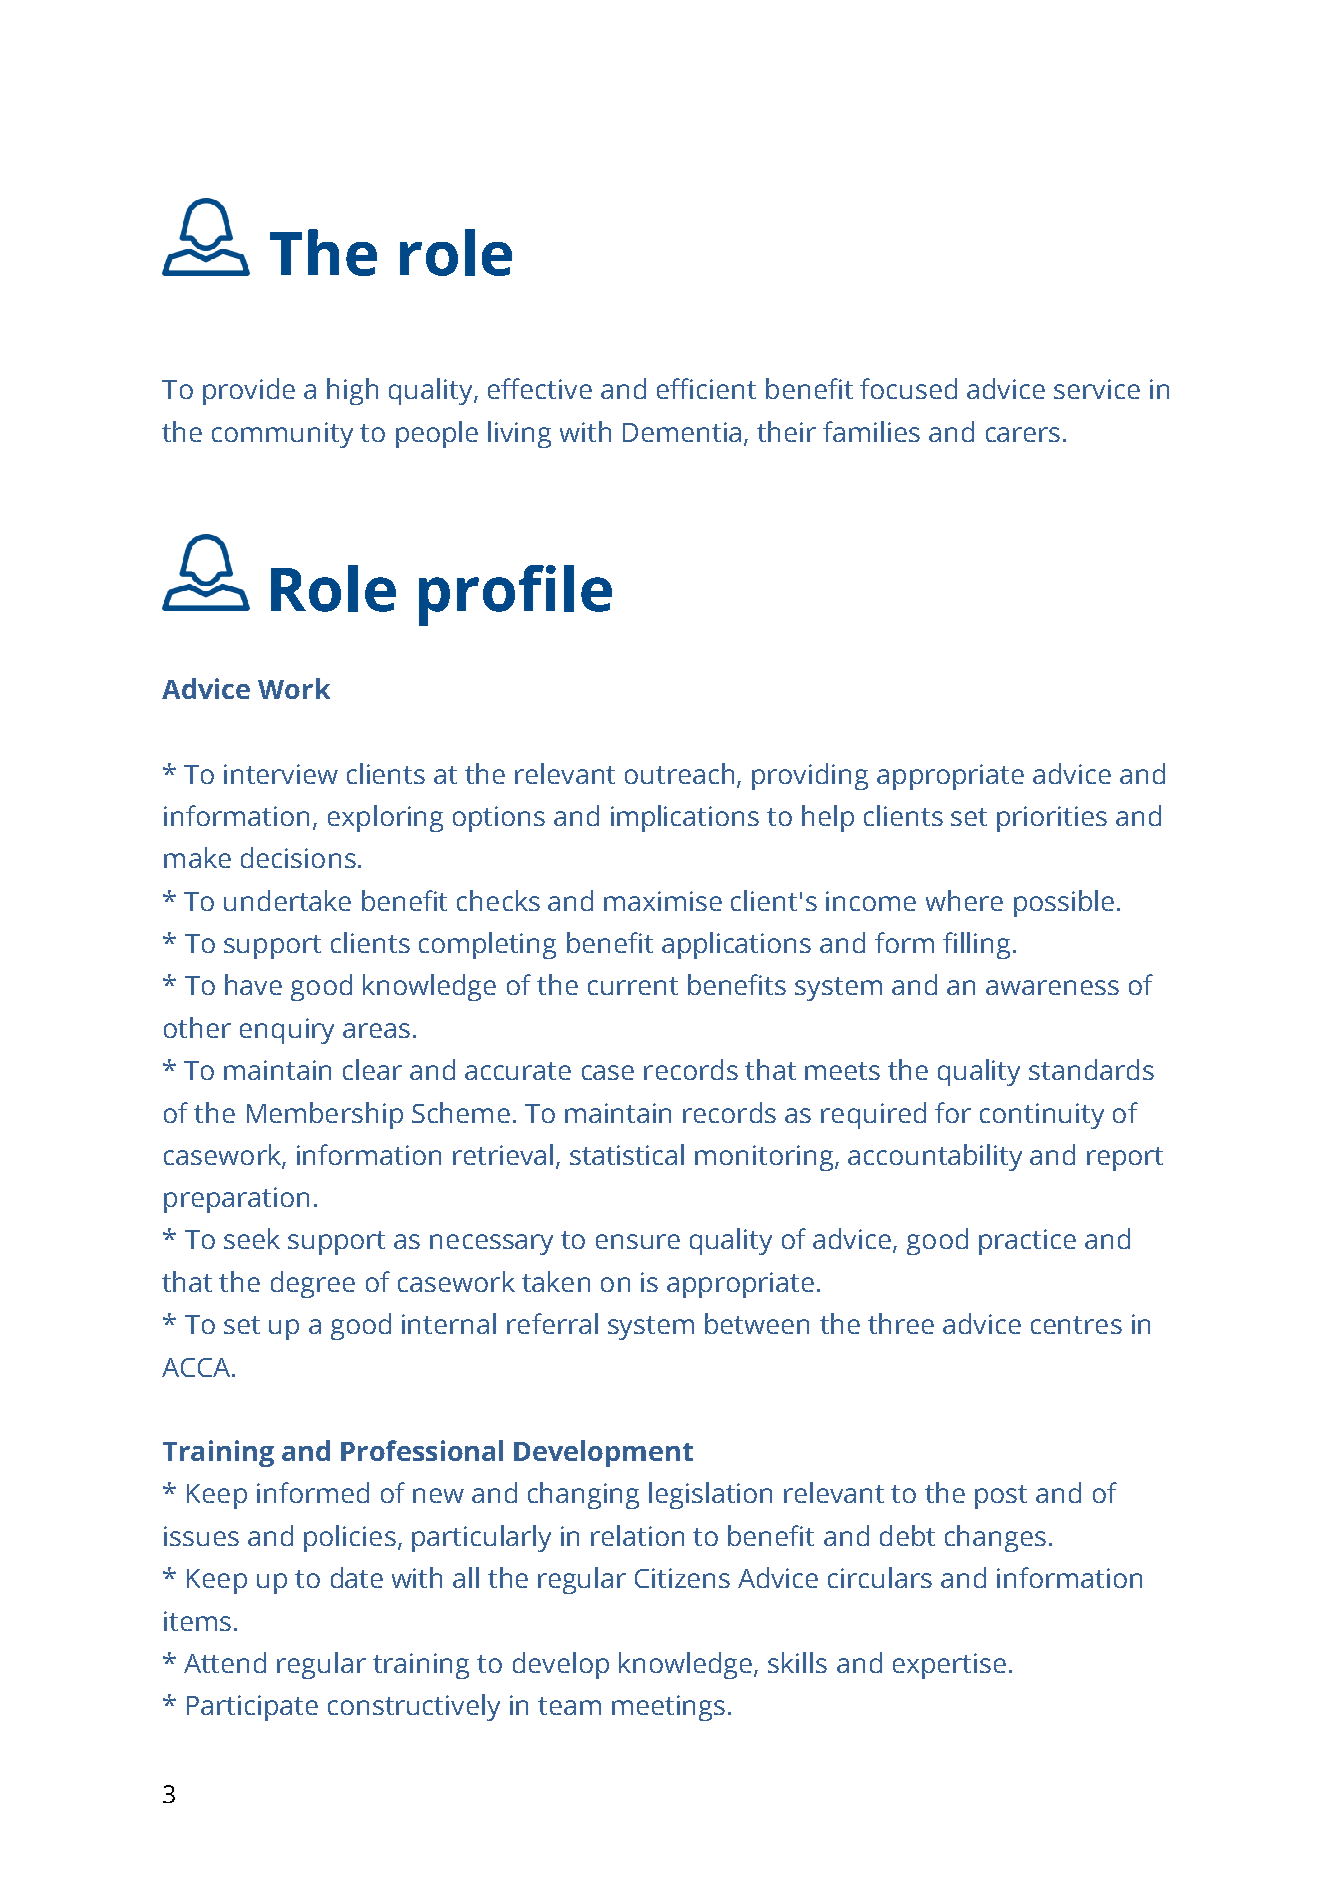 The width and height of the page is (1342, 1896). Describe the element at coordinates (1023, 434) in the page. I see `carers` at that location.
